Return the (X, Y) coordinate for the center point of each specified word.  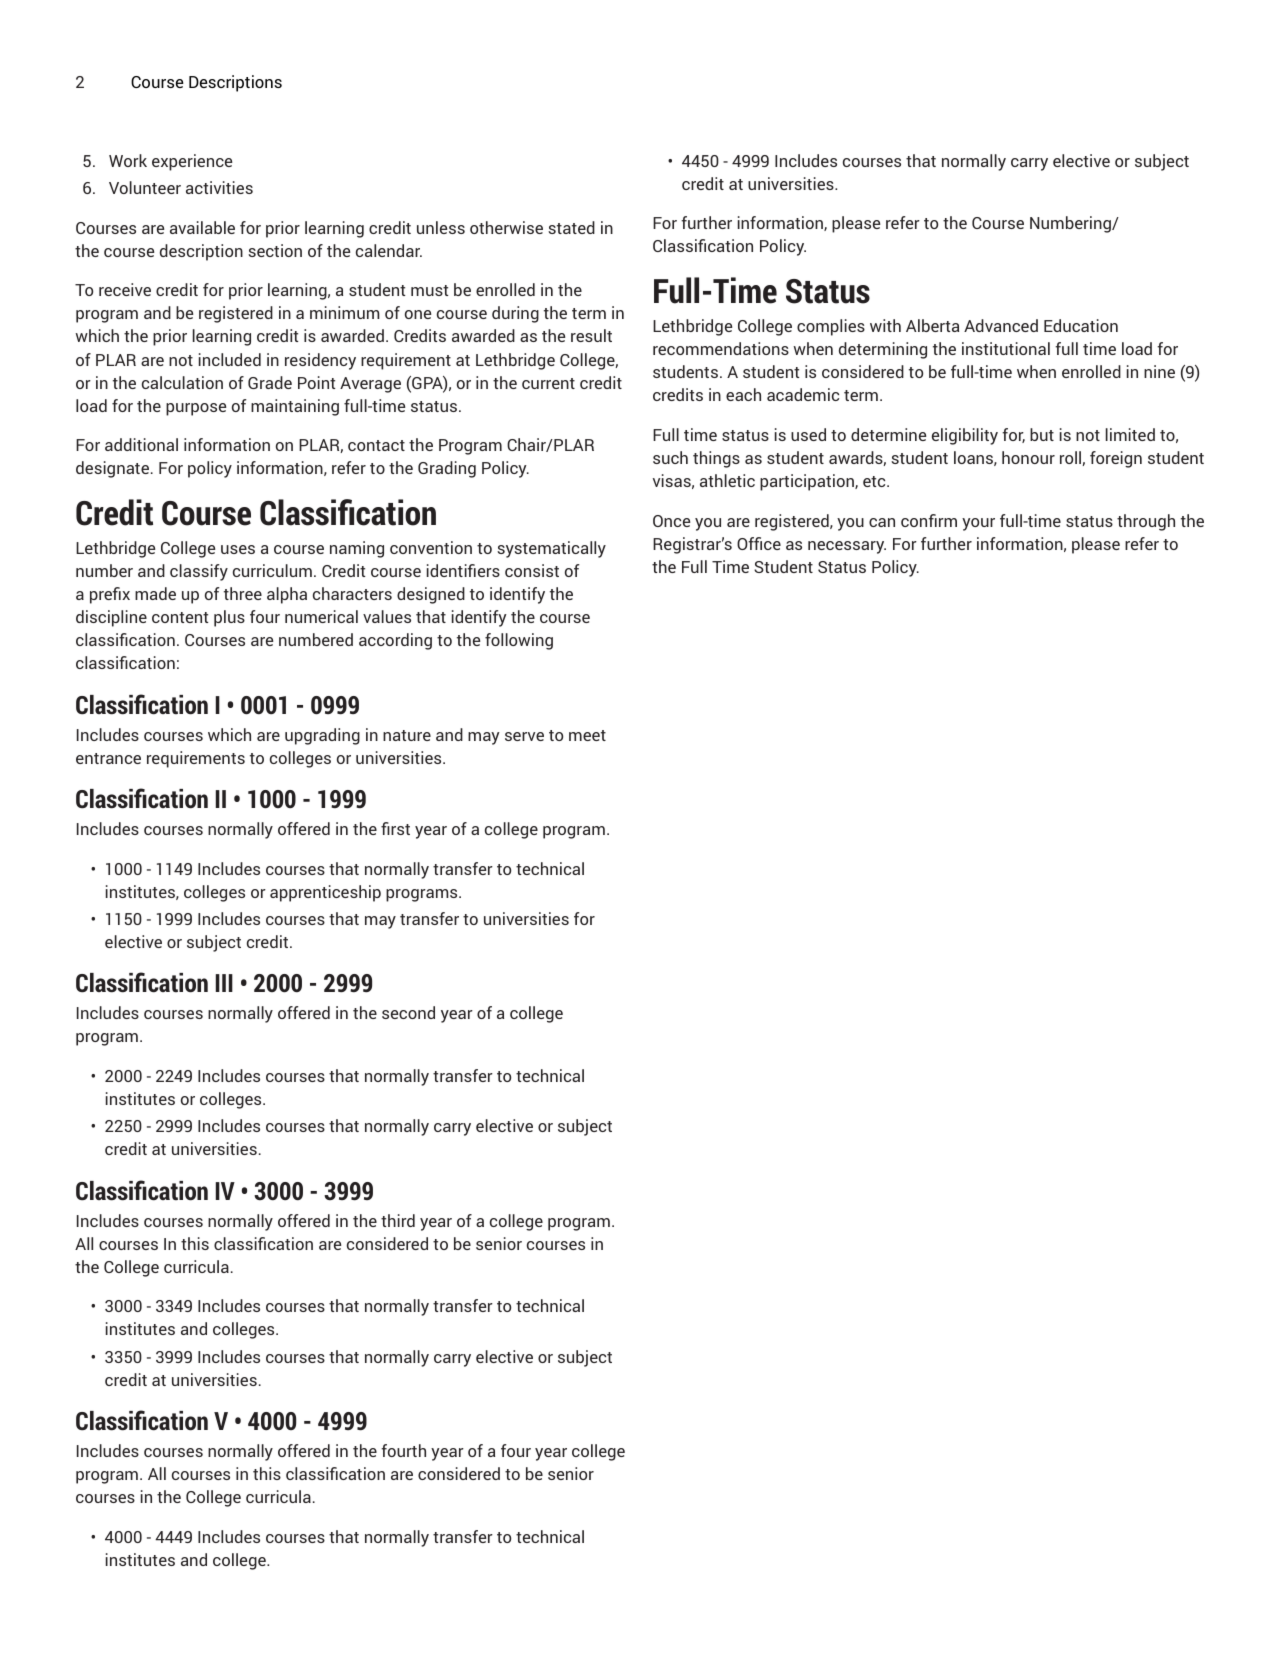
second (408, 1012)
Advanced (1001, 325)
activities (219, 187)
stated (571, 227)
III (224, 983)
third (398, 1220)
